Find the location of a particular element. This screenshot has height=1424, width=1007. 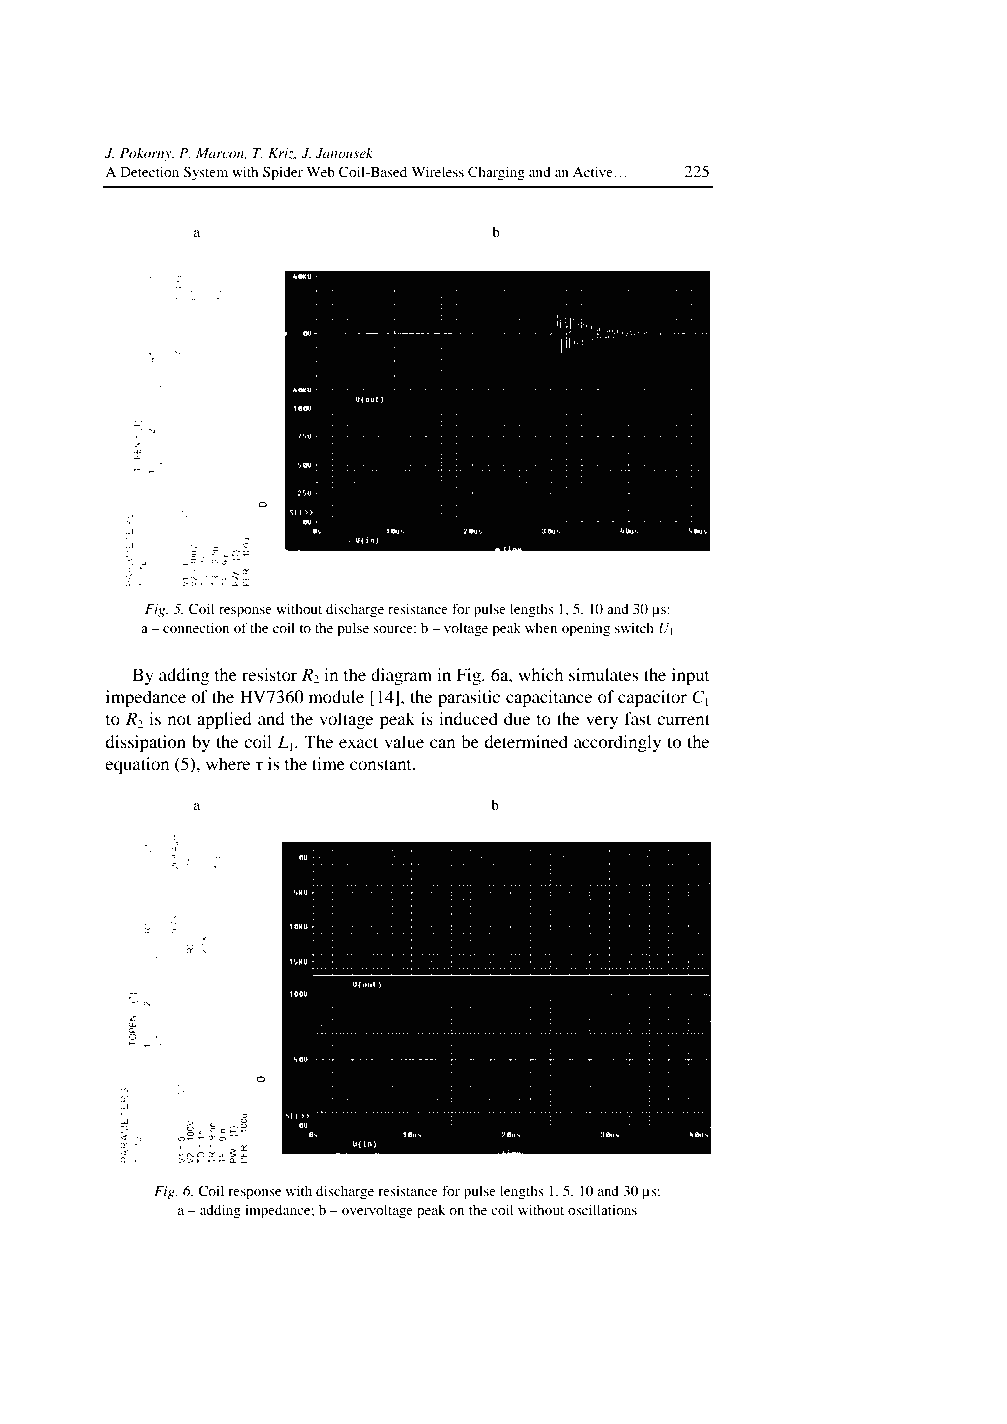

diagram is located at coordinates (401, 676).
